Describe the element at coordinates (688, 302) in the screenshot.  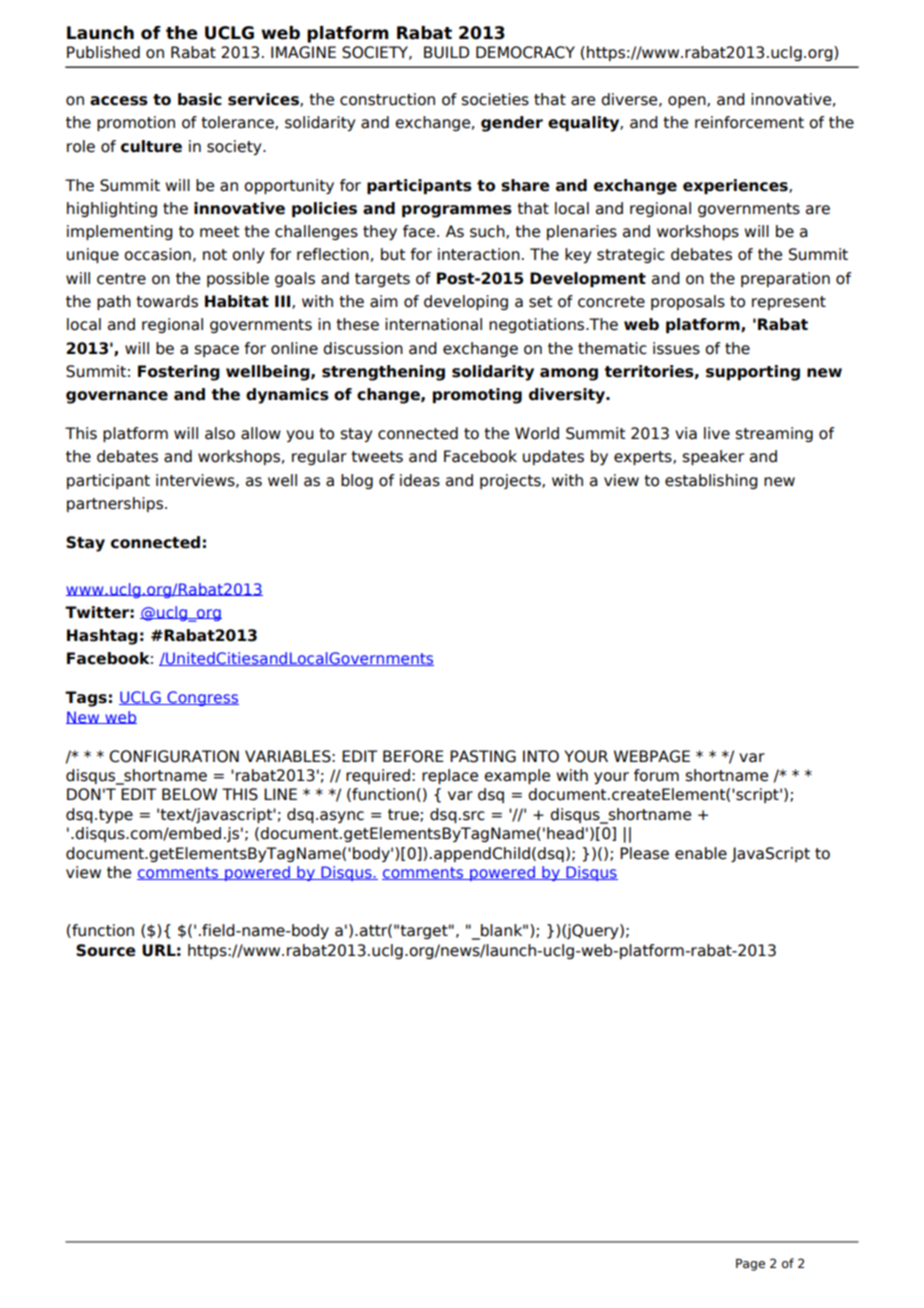
I see `proposals` at that location.
